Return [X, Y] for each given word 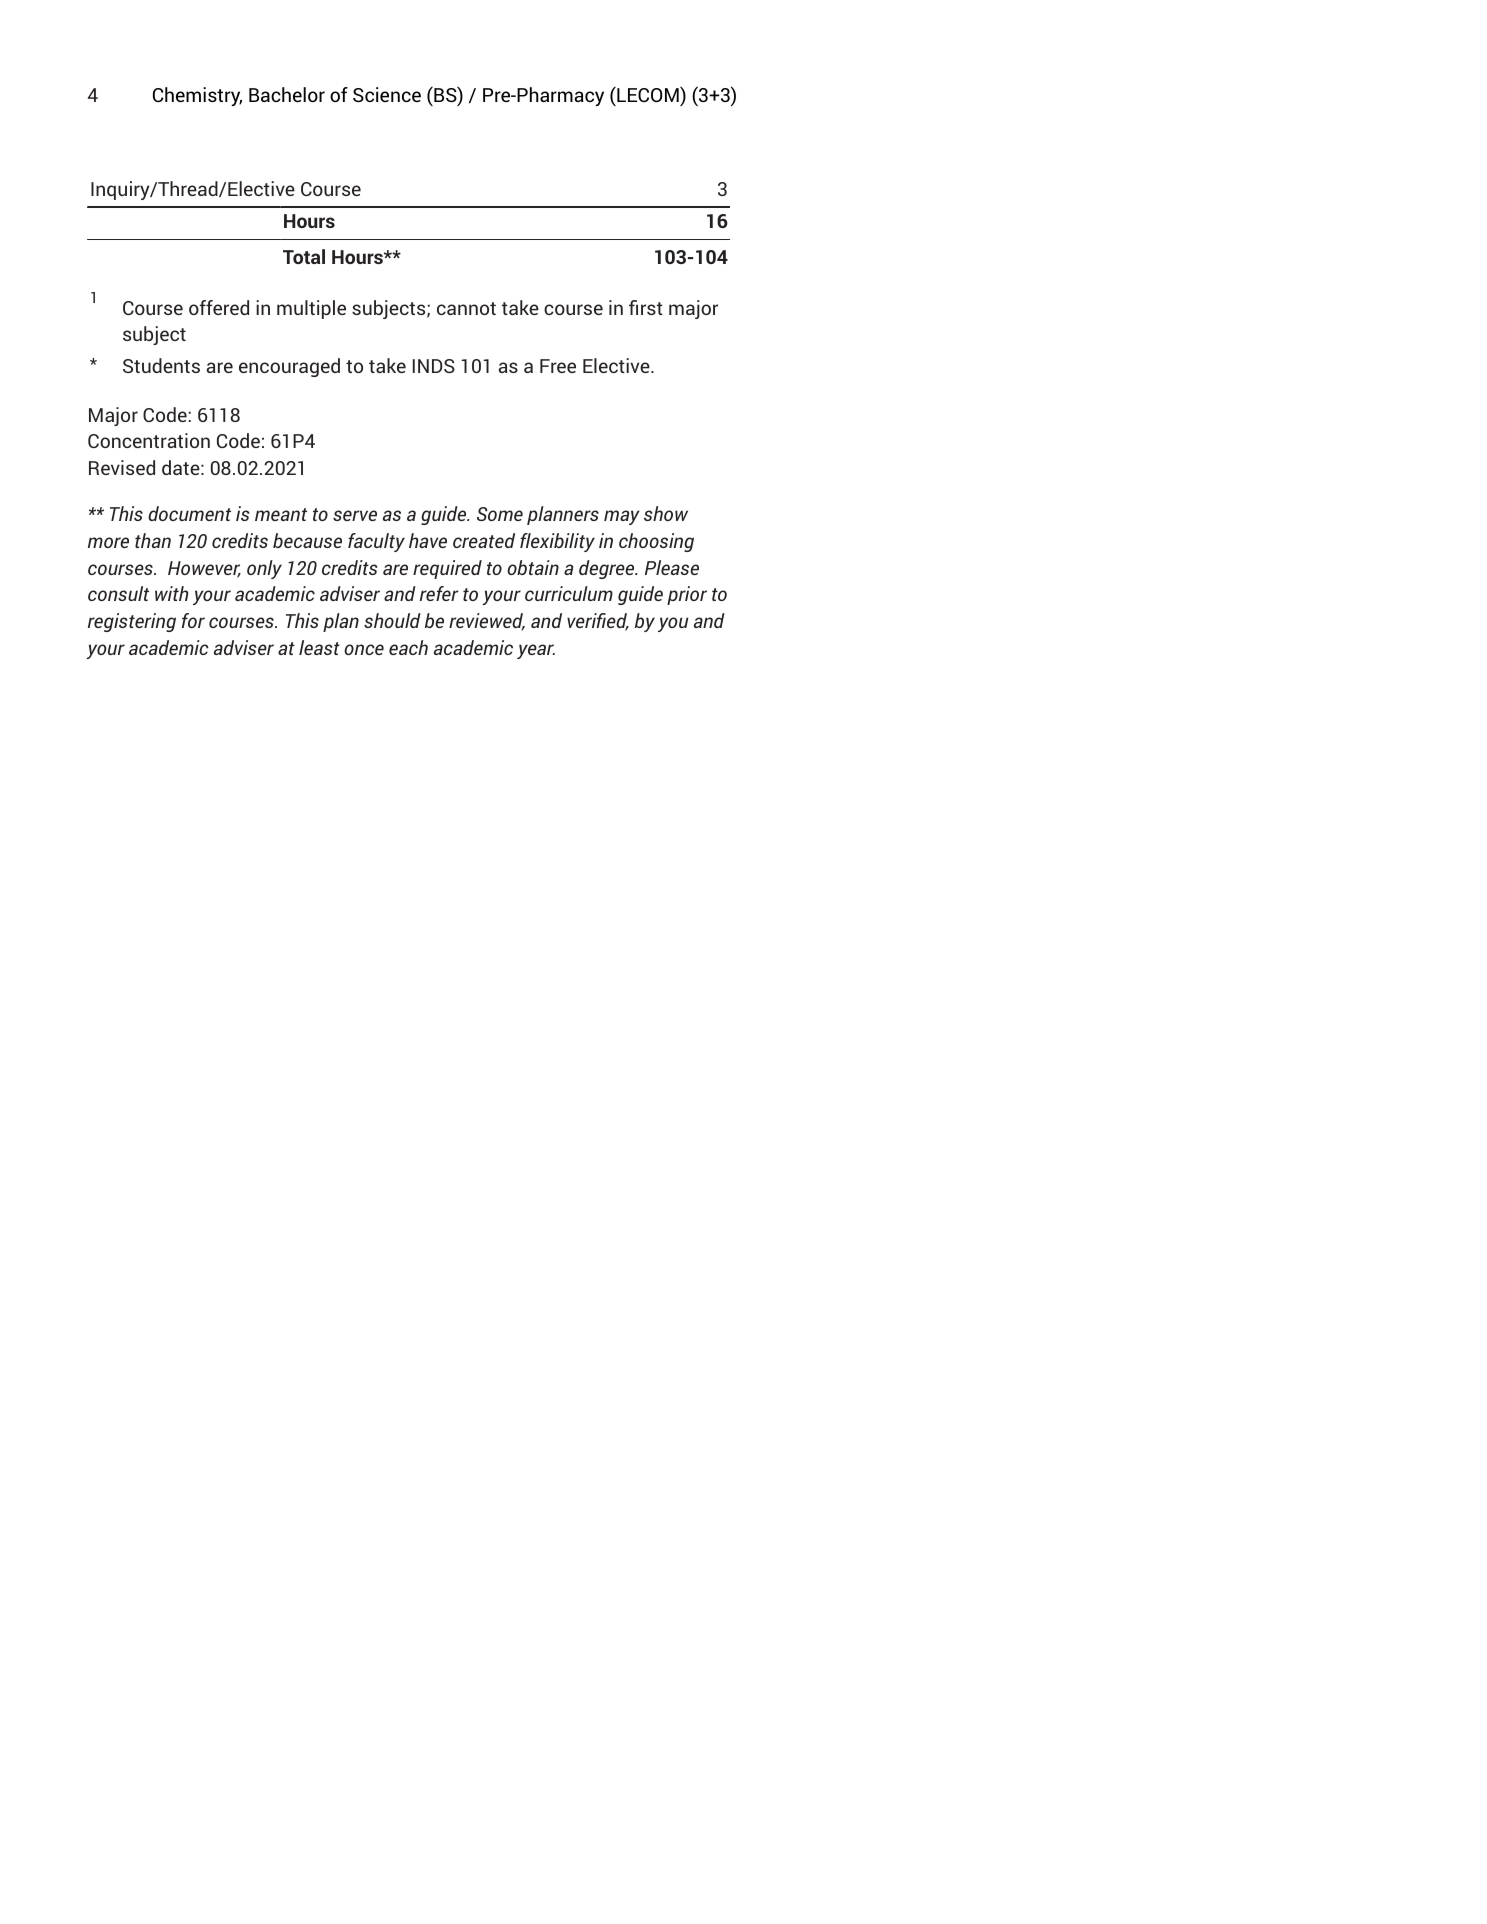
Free [558, 366]
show [666, 513]
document [189, 513]
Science [387, 94]
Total [304, 256]
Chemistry [197, 96]
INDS [434, 366]
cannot [466, 308]
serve [355, 515]
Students [161, 365]
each [408, 647]
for [193, 620]
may [622, 517]
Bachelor [287, 94]
